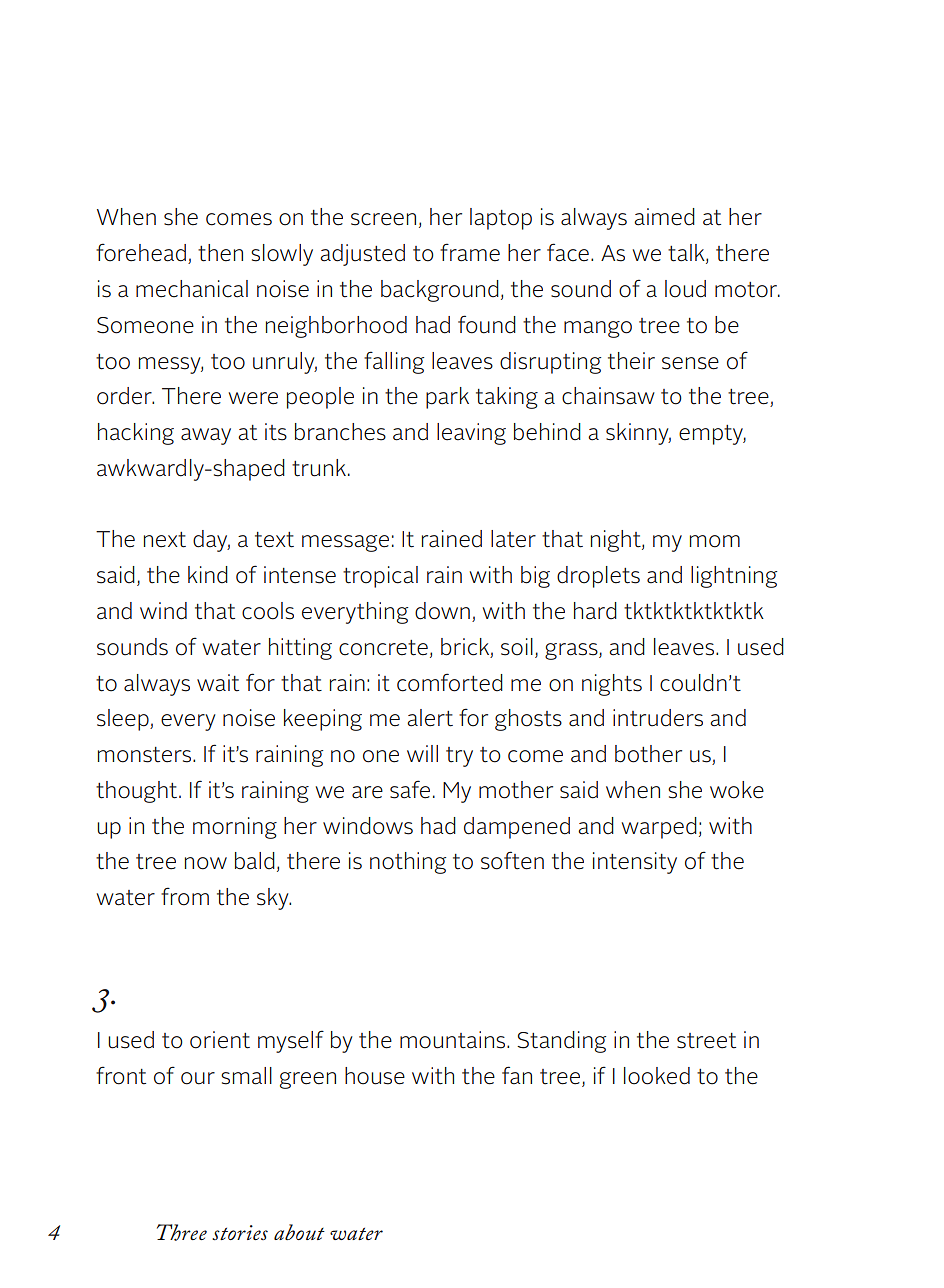  What do you see at coordinates (208, 575) in the screenshot?
I see `kind` at bounding box center [208, 575].
